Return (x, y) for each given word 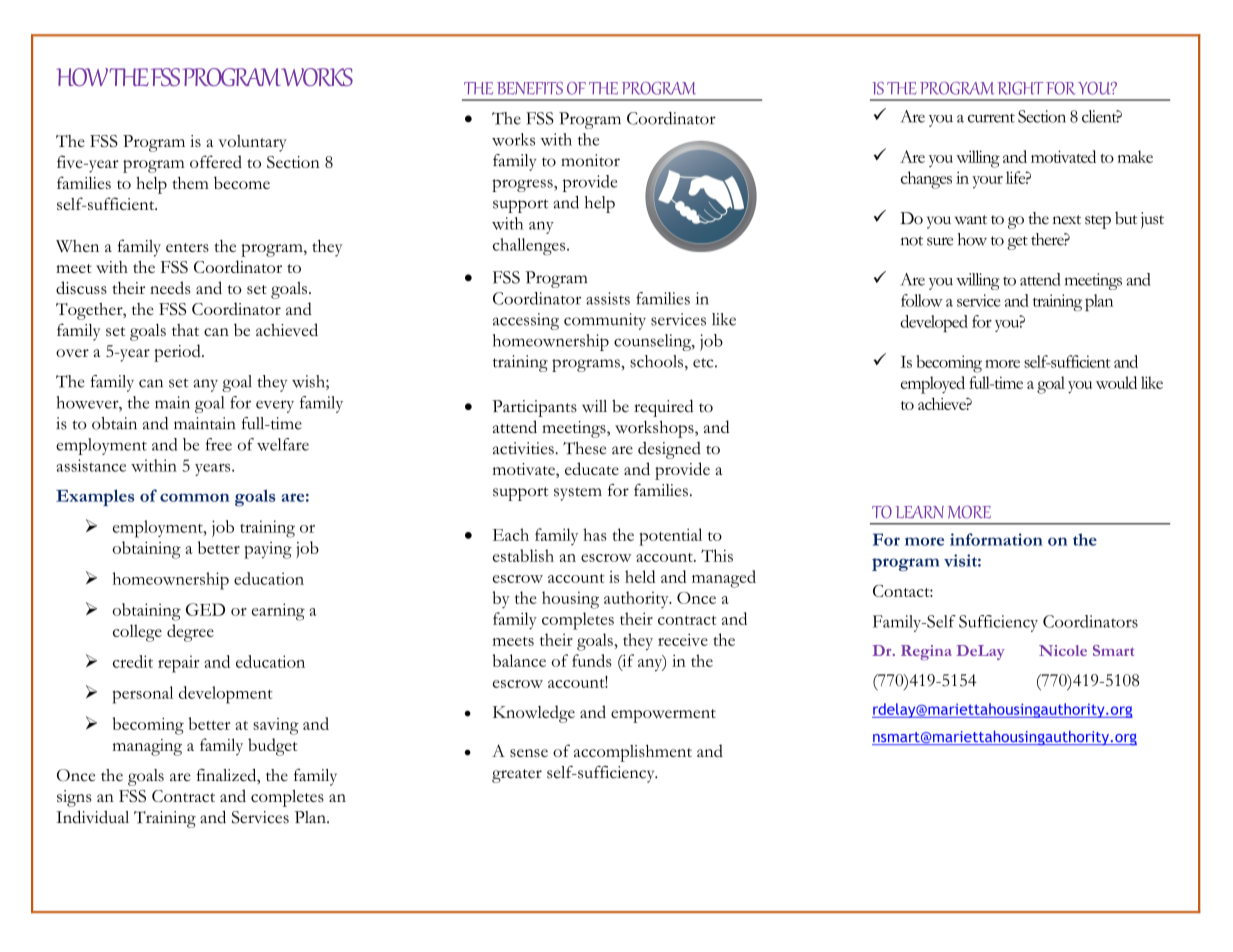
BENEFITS (530, 88)
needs (170, 287)
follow (922, 300)
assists (608, 298)
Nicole (1063, 650)
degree (190, 633)
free (219, 444)
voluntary (252, 143)
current (991, 118)
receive (683, 639)
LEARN (920, 512)
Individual (92, 817)
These (584, 448)
